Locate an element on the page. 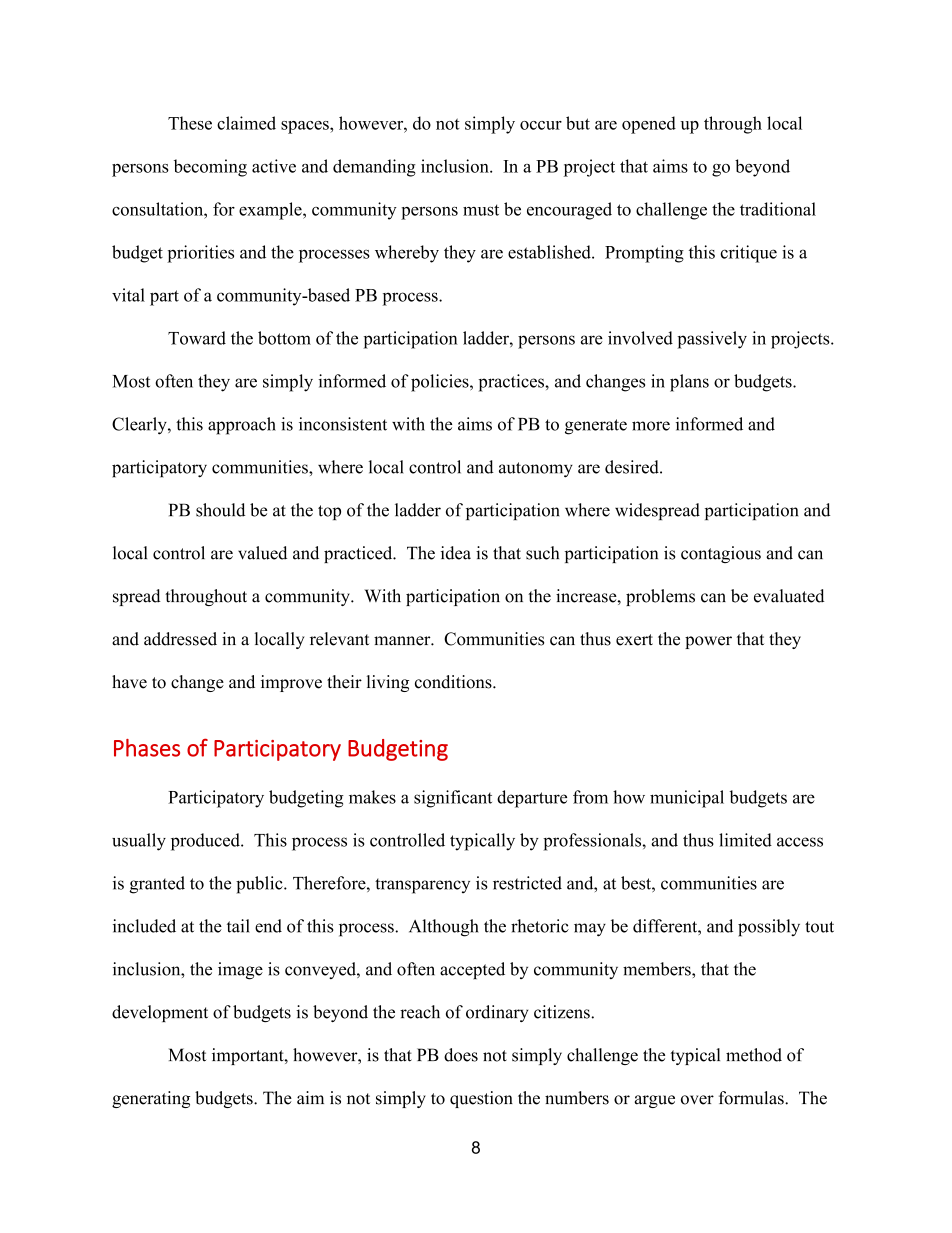  becoming is located at coordinates (210, 168).
